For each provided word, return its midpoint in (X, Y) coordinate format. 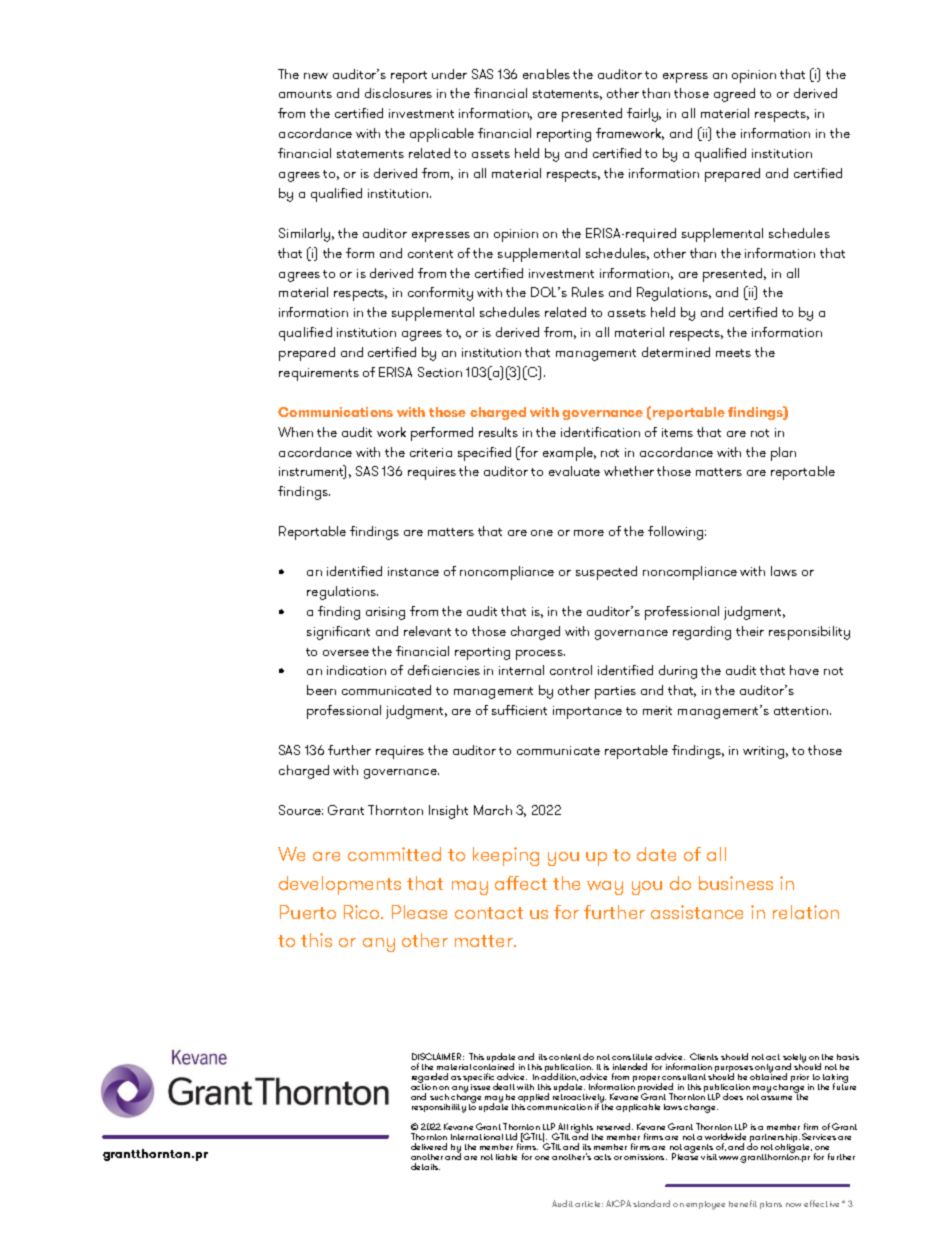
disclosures (398, 93)
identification (600, 432)
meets (733, 353)
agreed (734, 95)
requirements (319, 374)
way (605, 888)
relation (806, 912)
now (793, 1205)
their (750, 631)
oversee (346, 653)
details (425, 1166)
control (571, 670)
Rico (363, 912)
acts (602, 1157)
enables (546, 74)
